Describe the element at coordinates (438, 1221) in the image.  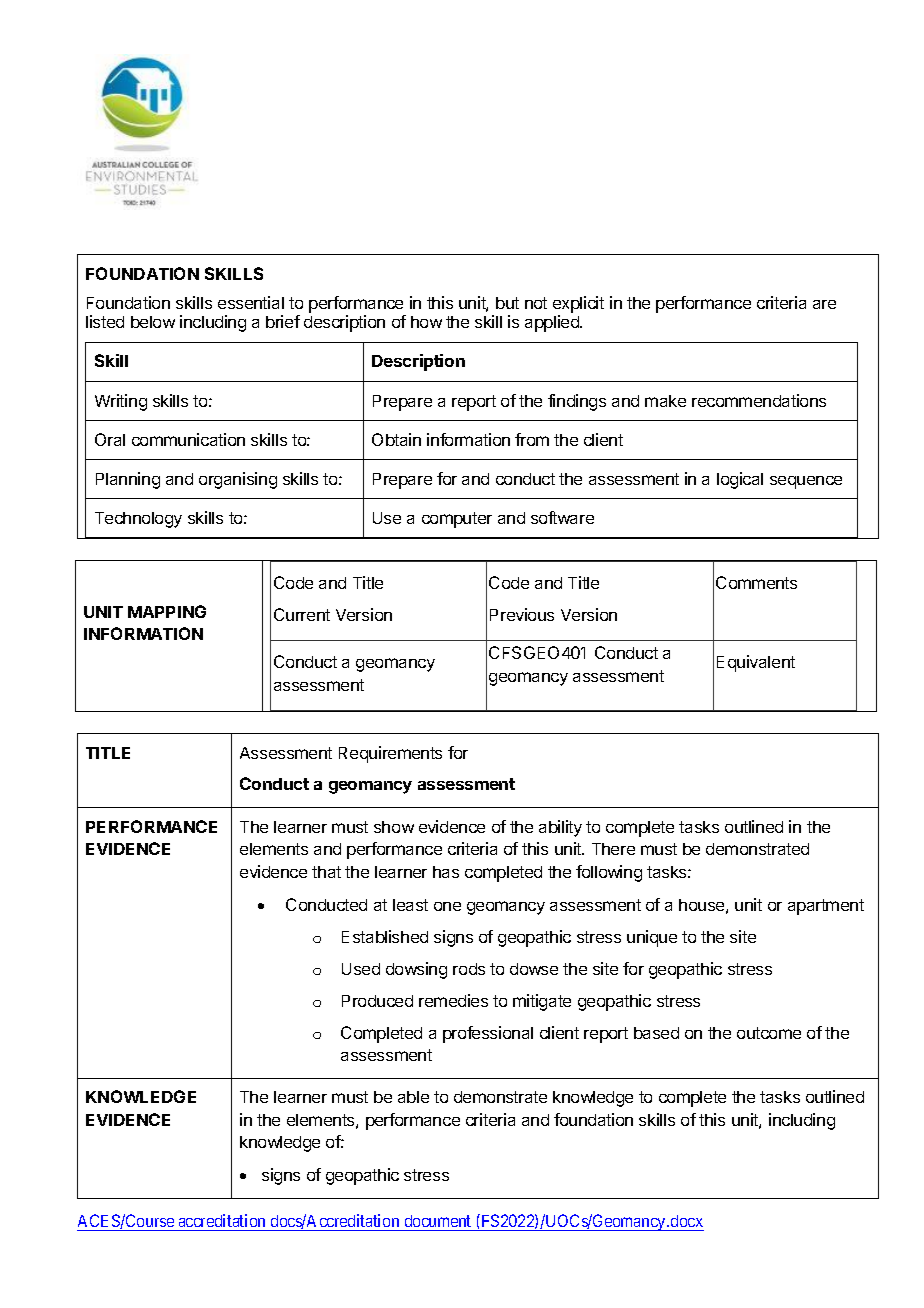
I see `document` at that location.
